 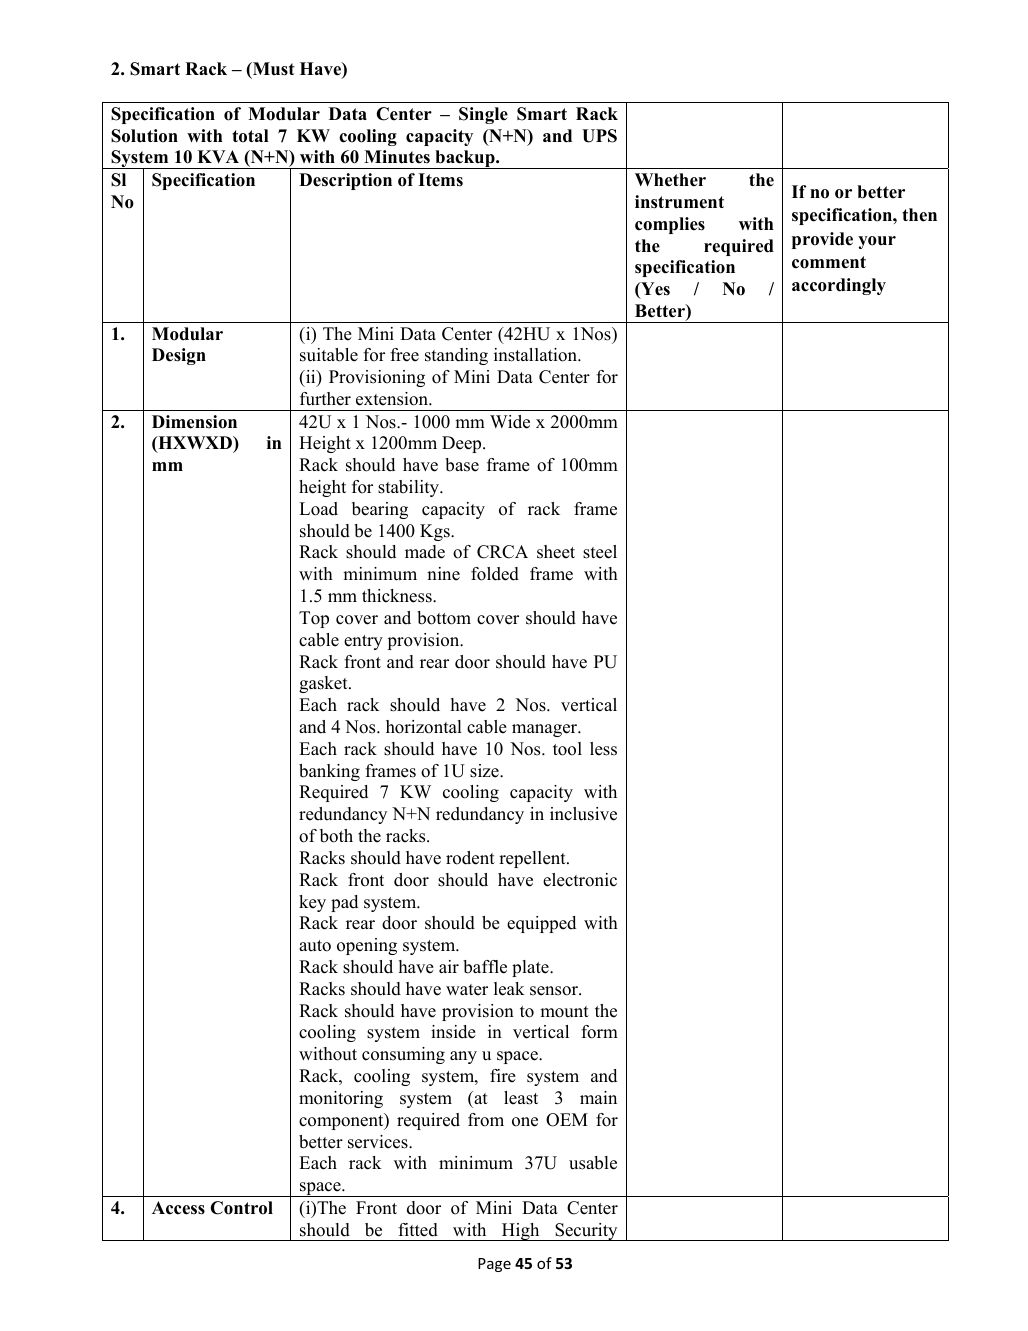 I want to click on Control, so click(x=242, y=1208).
